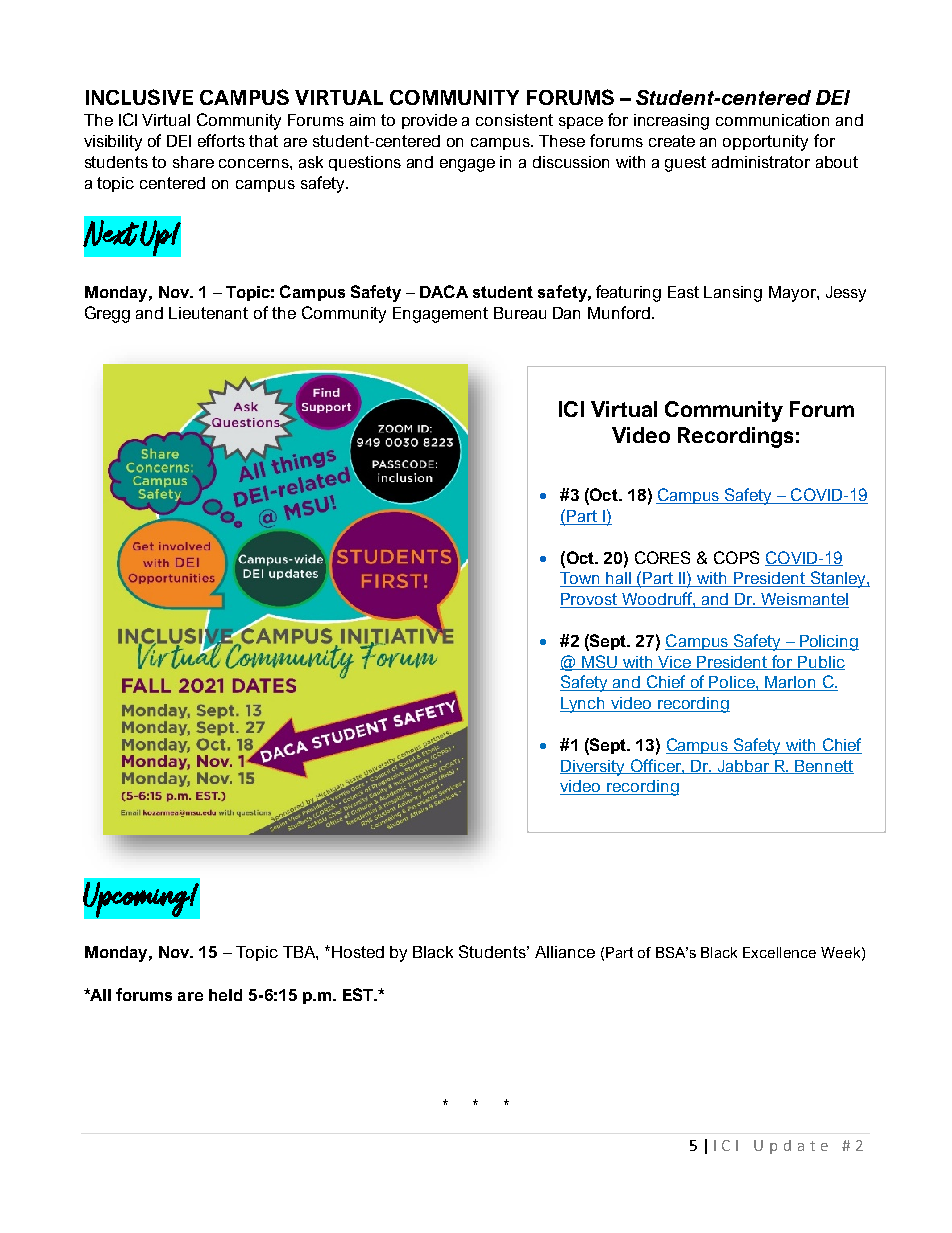  Describe the element at coordinates (744, 767) in the document. I see `Jabbar` at that location.
